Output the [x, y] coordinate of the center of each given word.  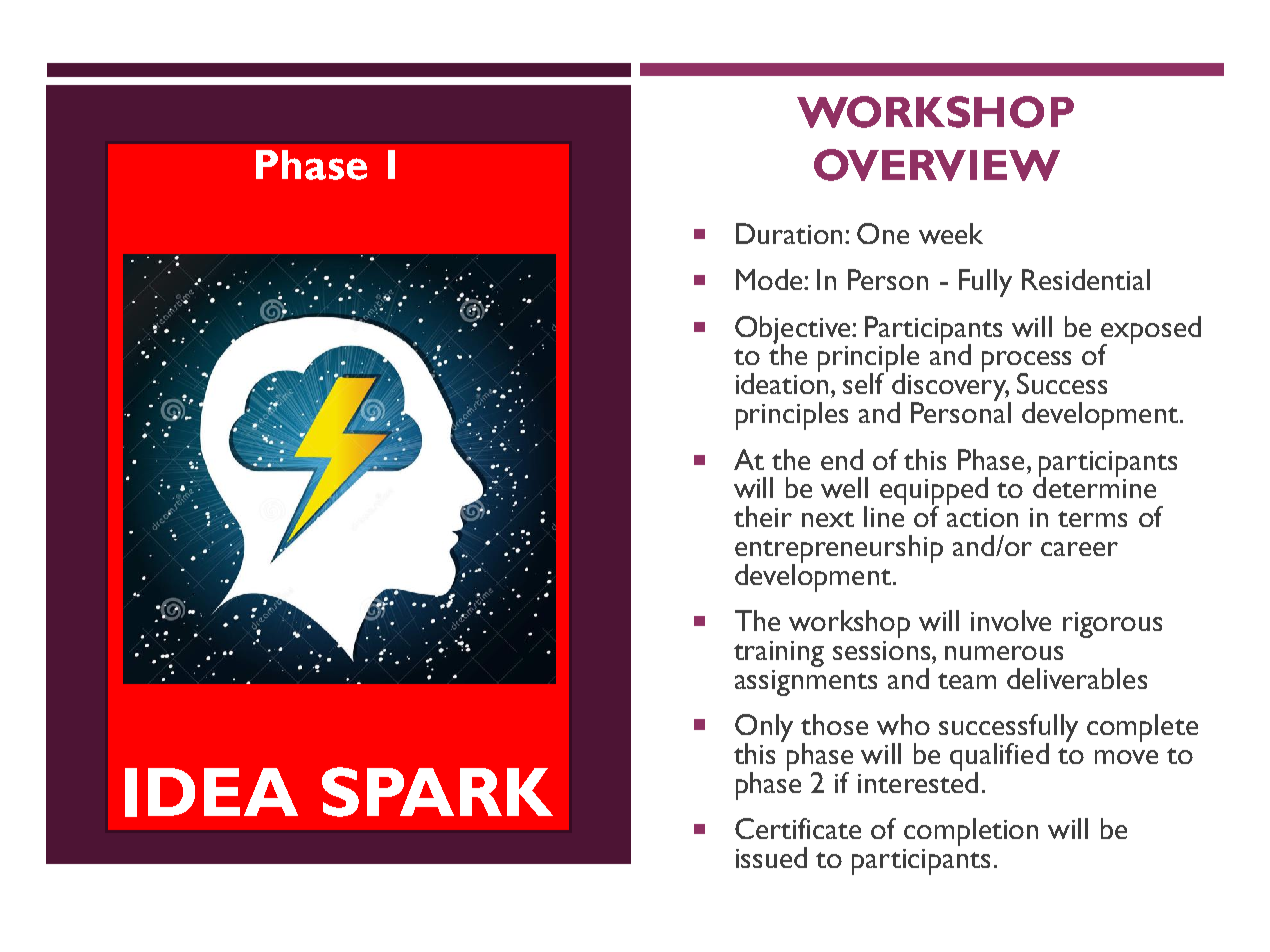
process [1026, 363]
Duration [789, 233]
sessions [883, 650]
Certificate [798, 828]
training [779, 654]
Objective [794, 331]
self [865, 382]
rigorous [1112, 625]
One [883, 233]
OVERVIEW [937, 165]
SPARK [437, 792]
